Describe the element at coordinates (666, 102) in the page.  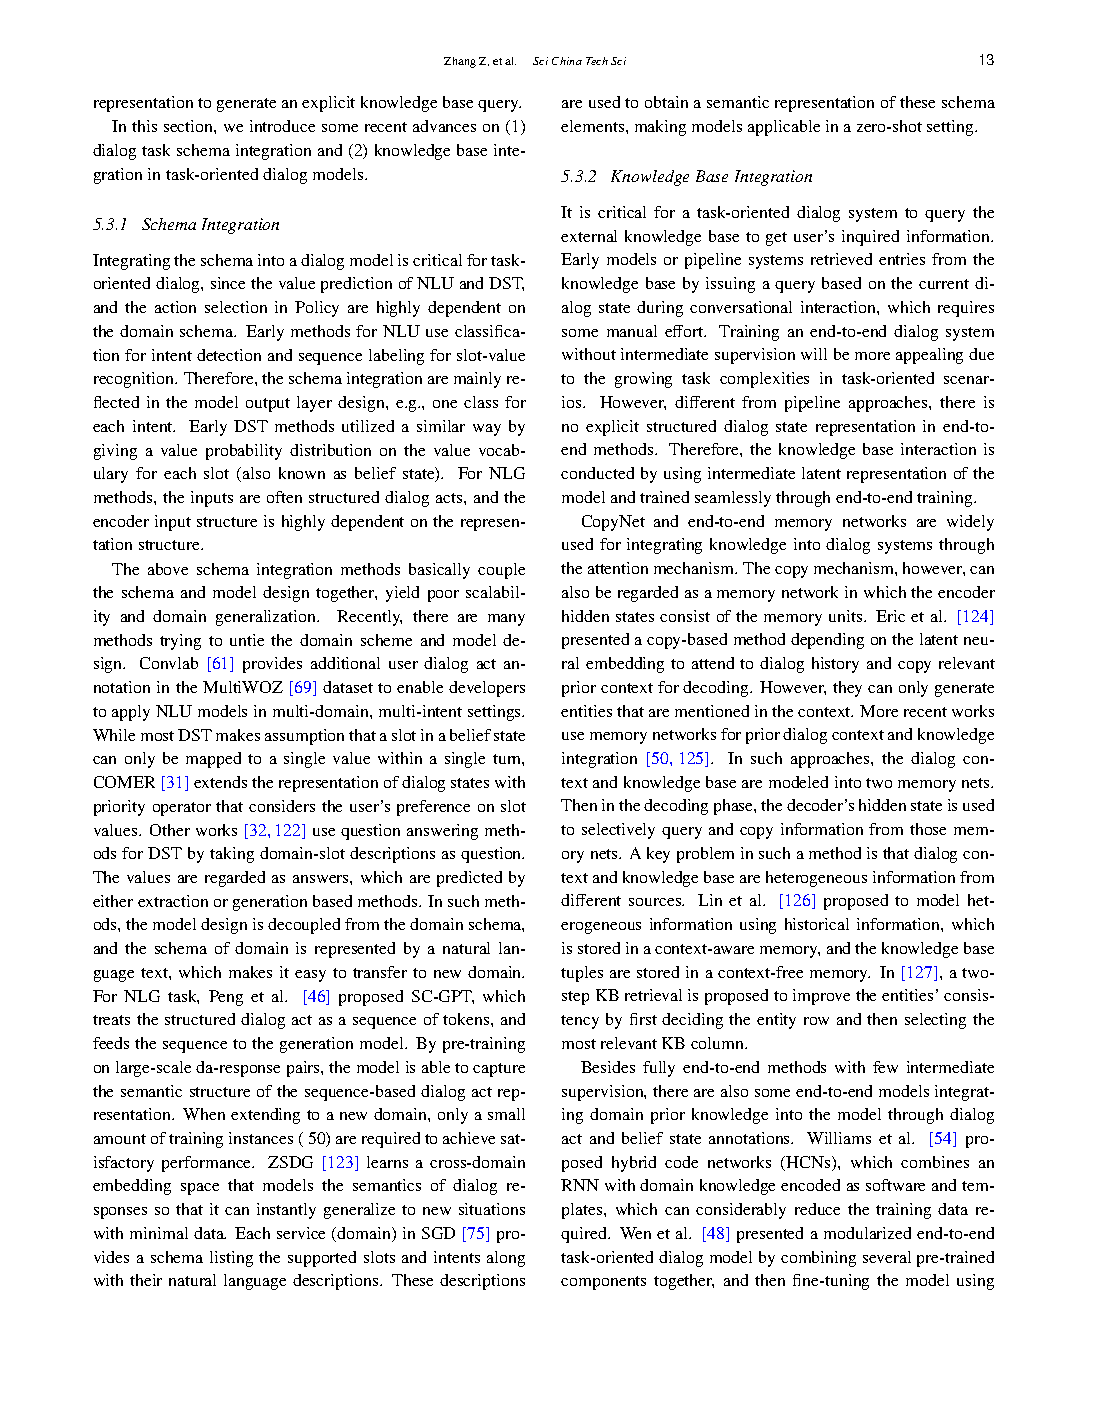
I see `obtain` at that location.
